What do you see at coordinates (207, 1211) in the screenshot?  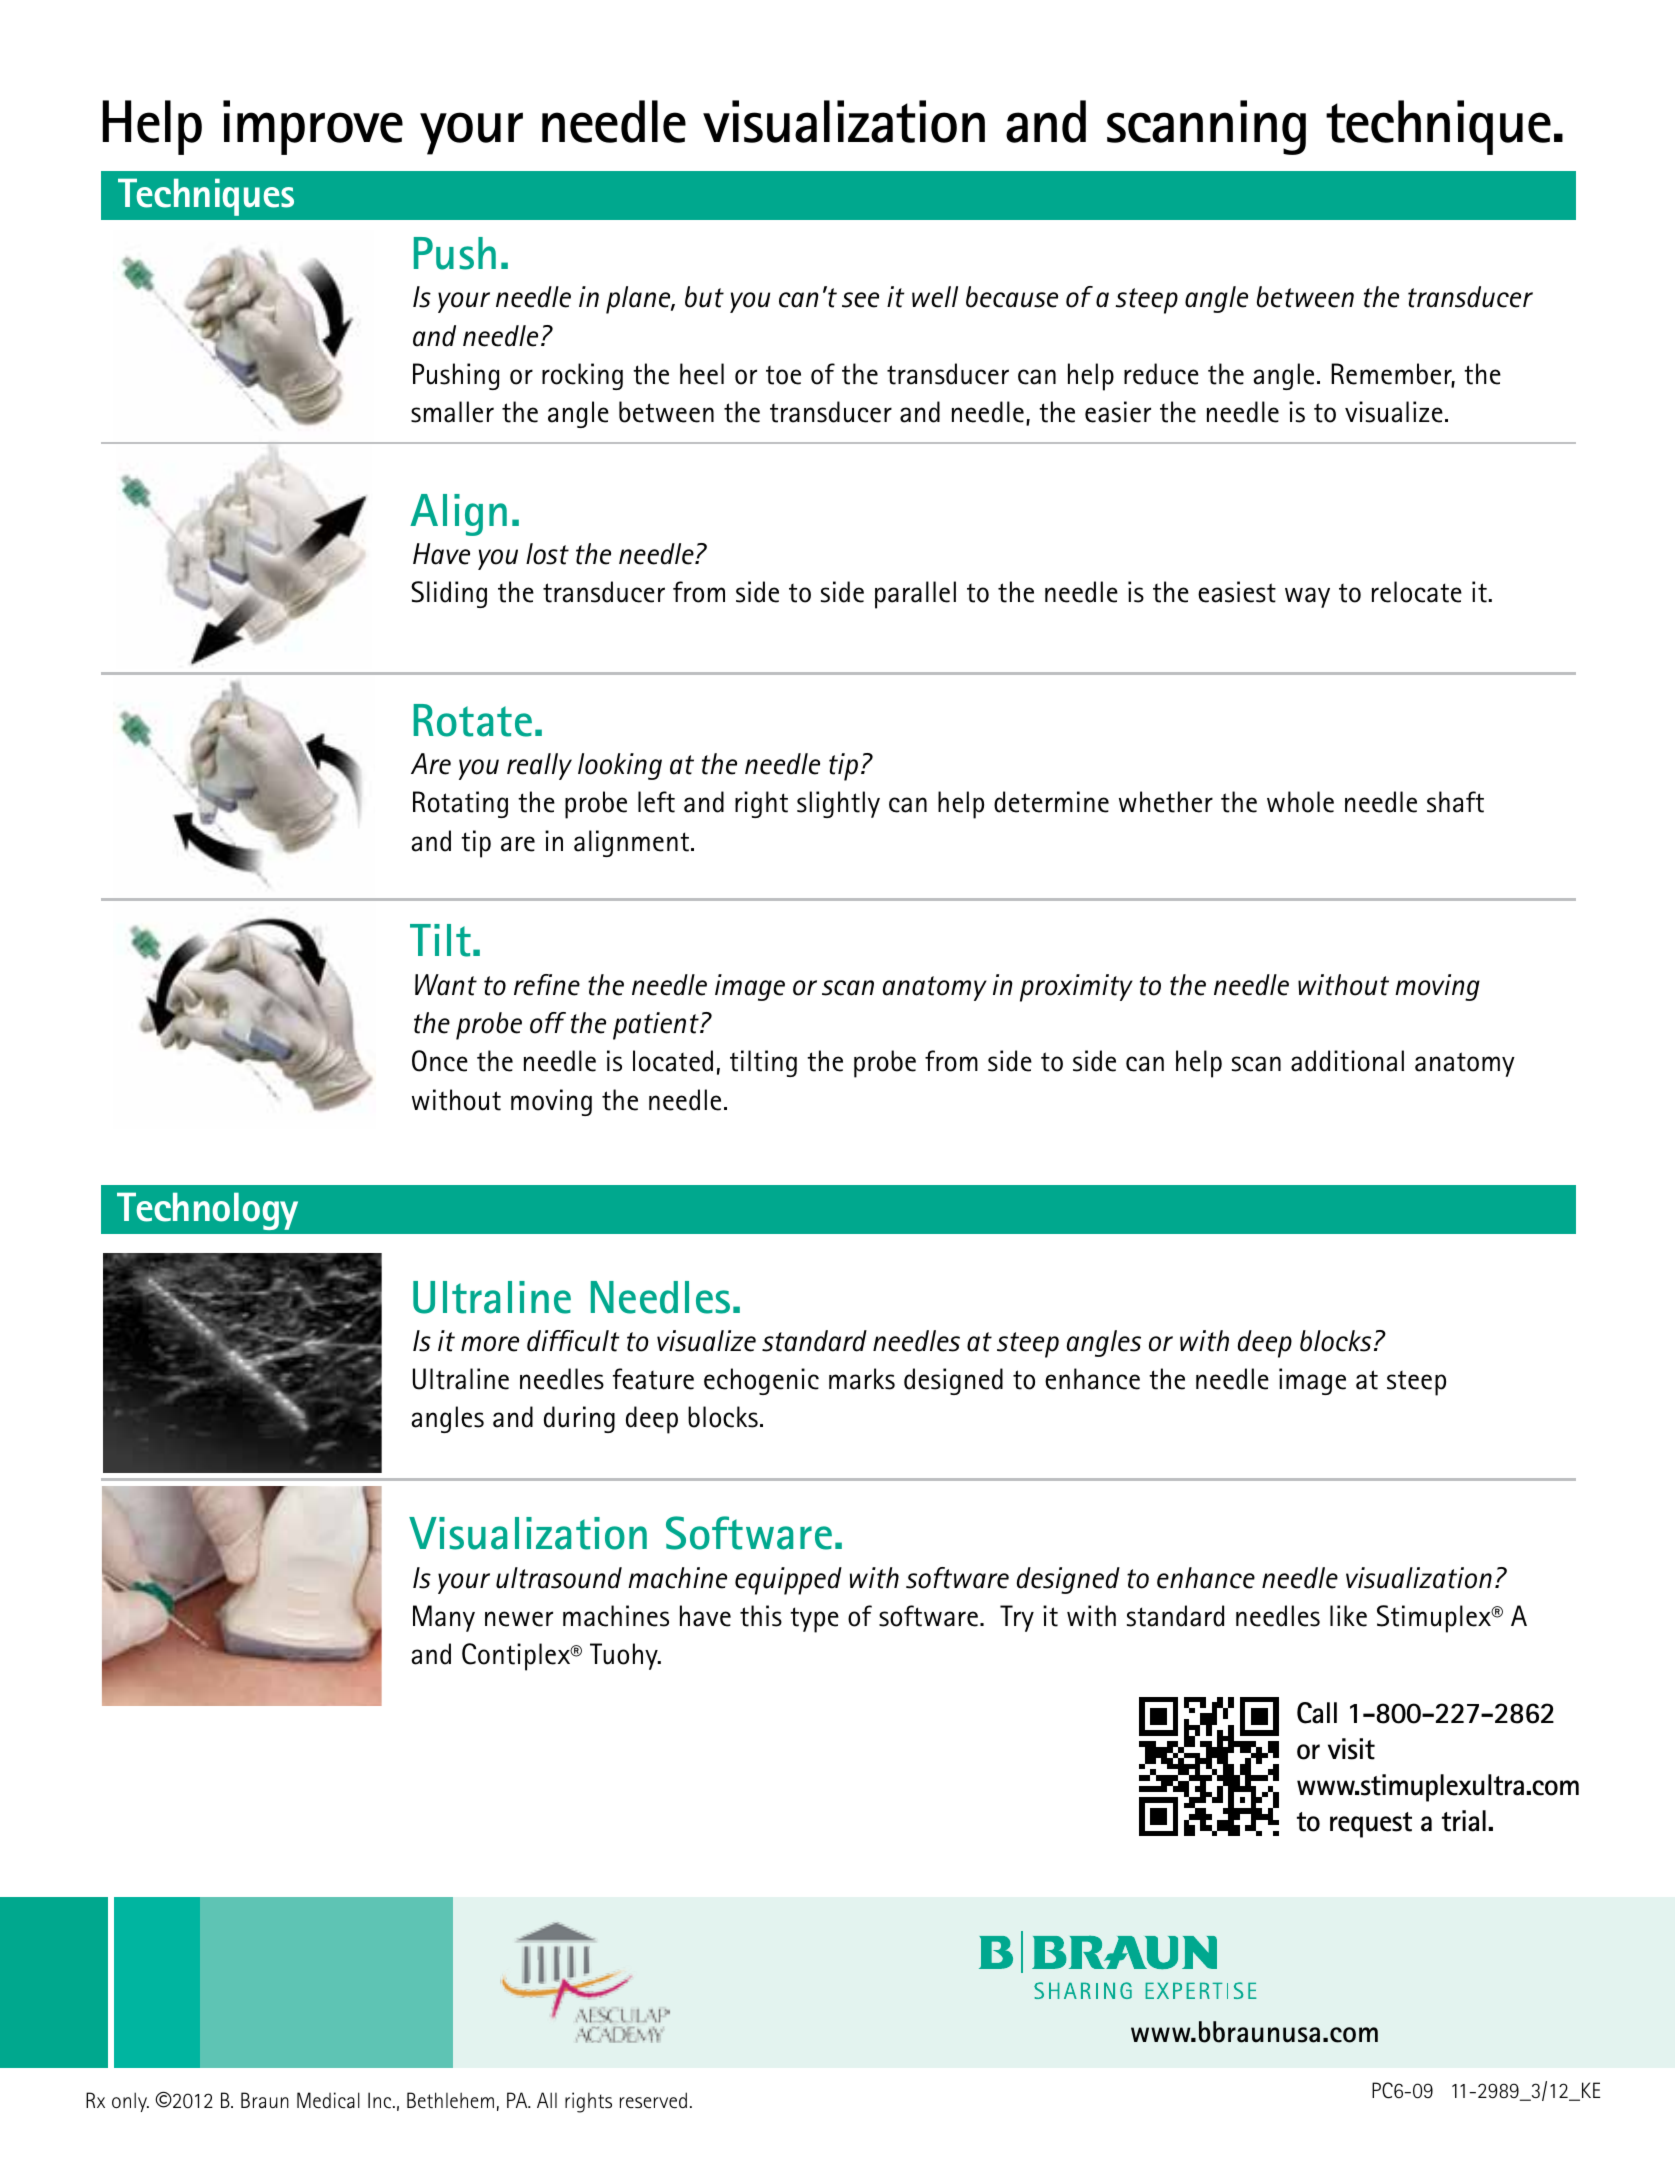 I see `Technology` at bounding box center [207, 1211].
